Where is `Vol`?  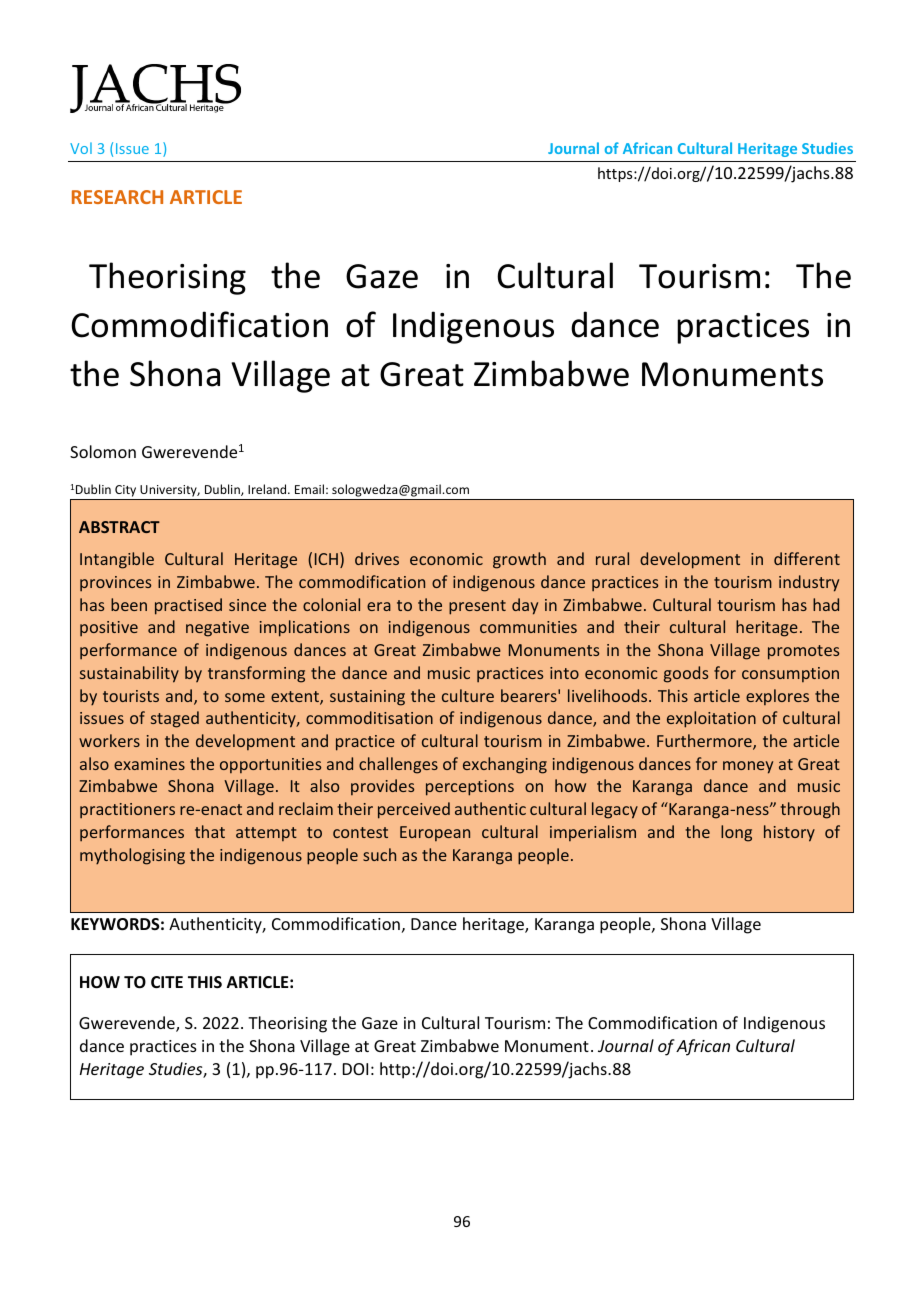 Vol is located at coordinates (81, 148).
